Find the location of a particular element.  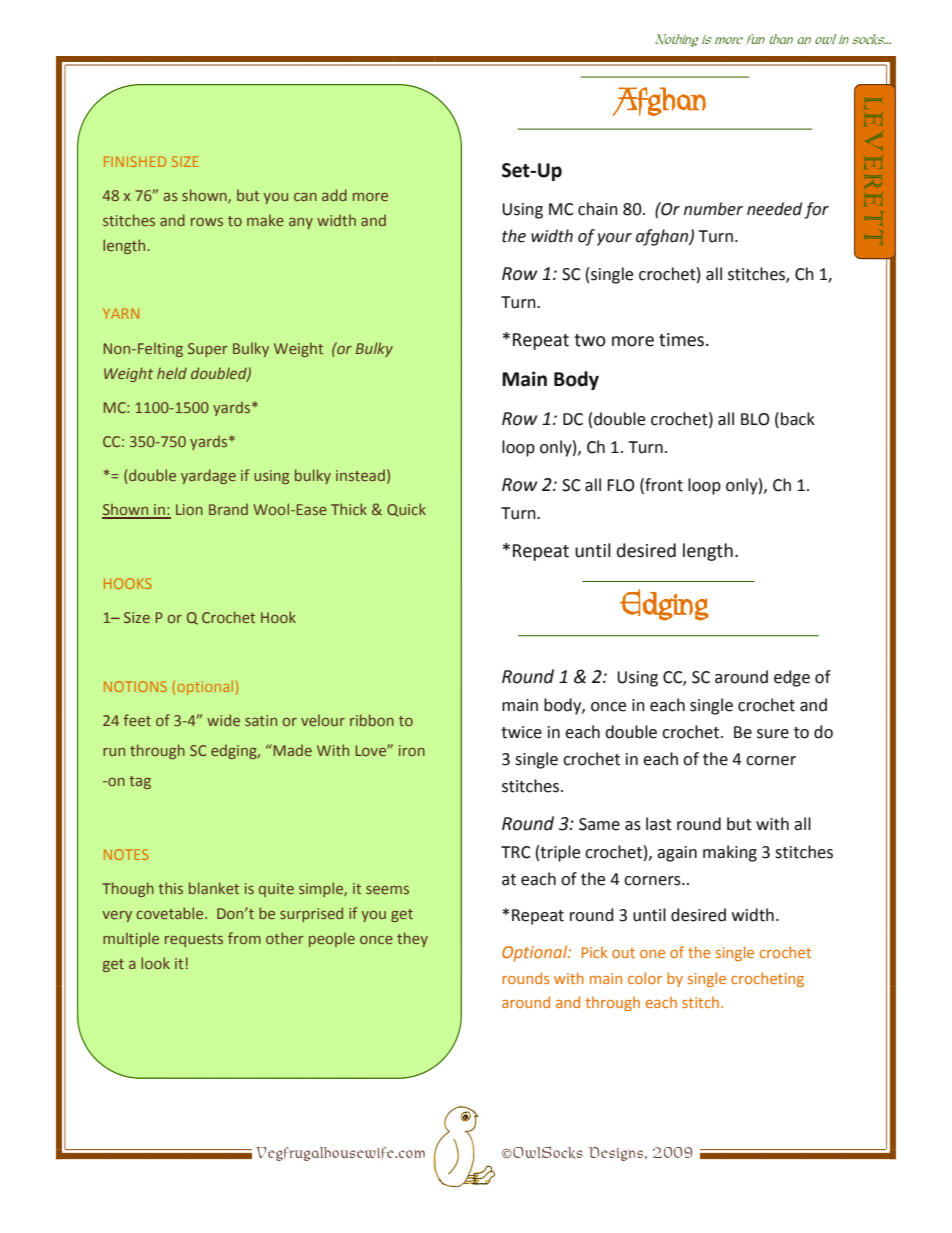

rows is located at coordinates (207, 222).
